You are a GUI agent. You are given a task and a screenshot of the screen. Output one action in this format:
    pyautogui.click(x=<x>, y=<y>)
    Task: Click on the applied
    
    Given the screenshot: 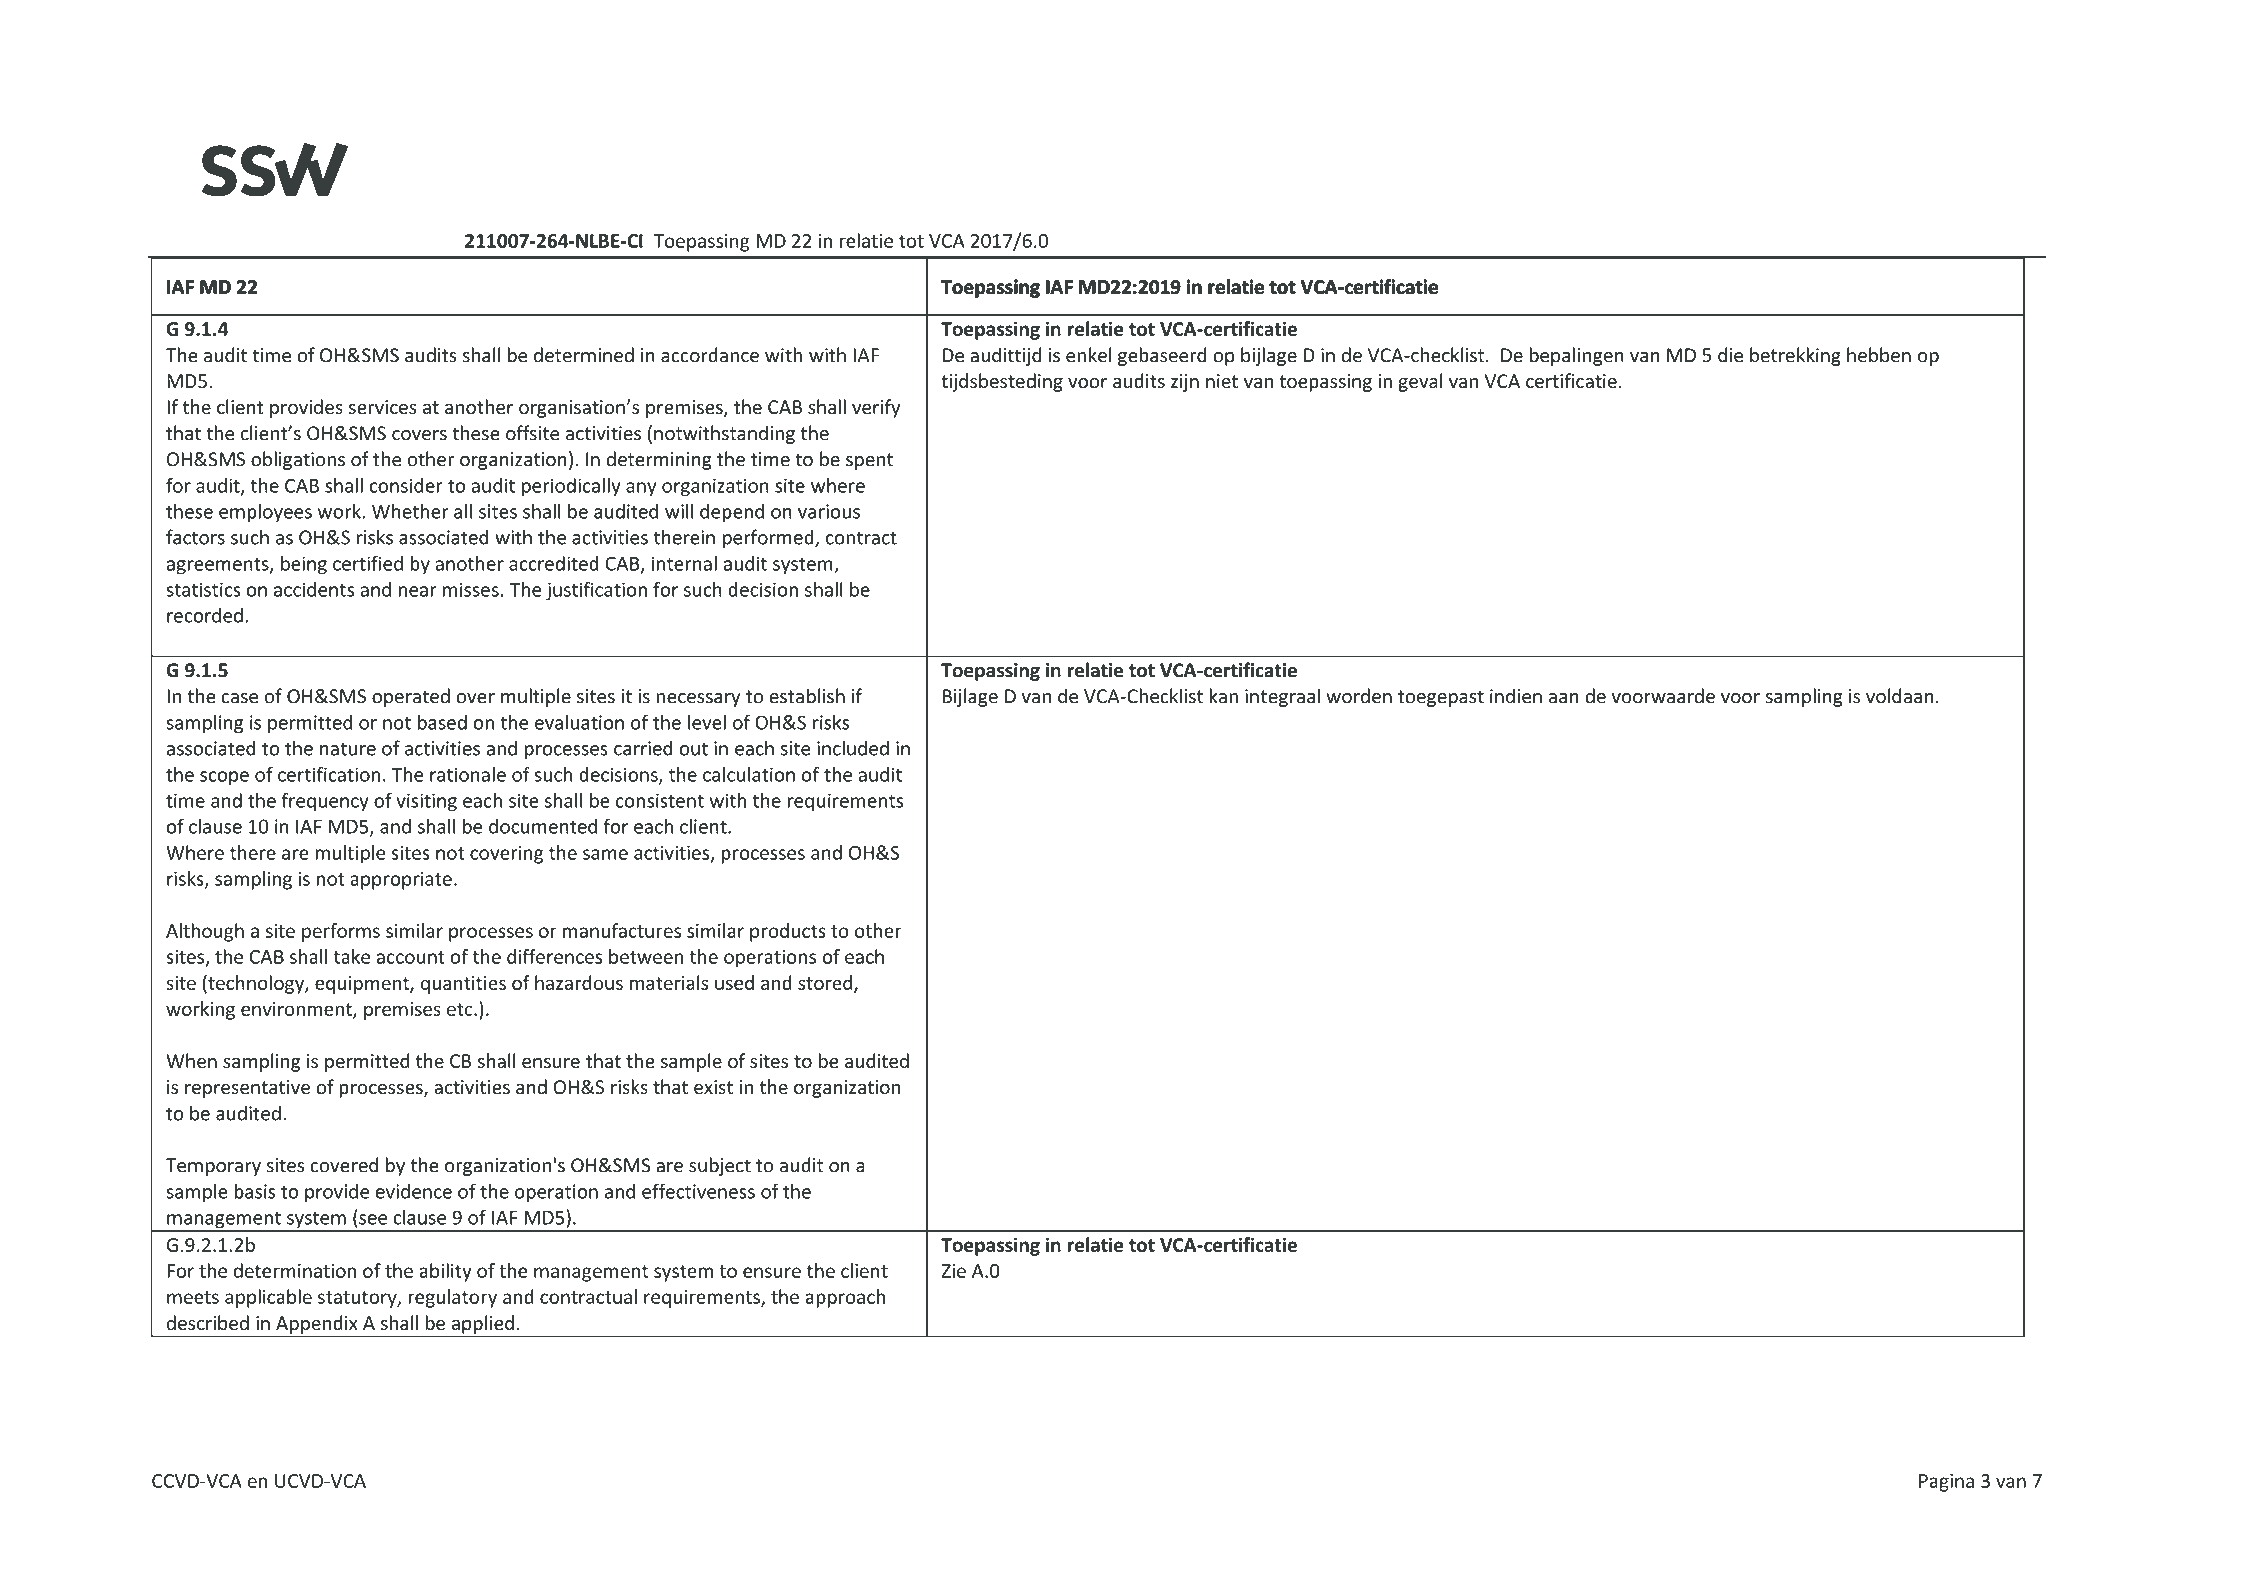 What is the action you would take?
    pyautogui.click(x=482, y=1325)
